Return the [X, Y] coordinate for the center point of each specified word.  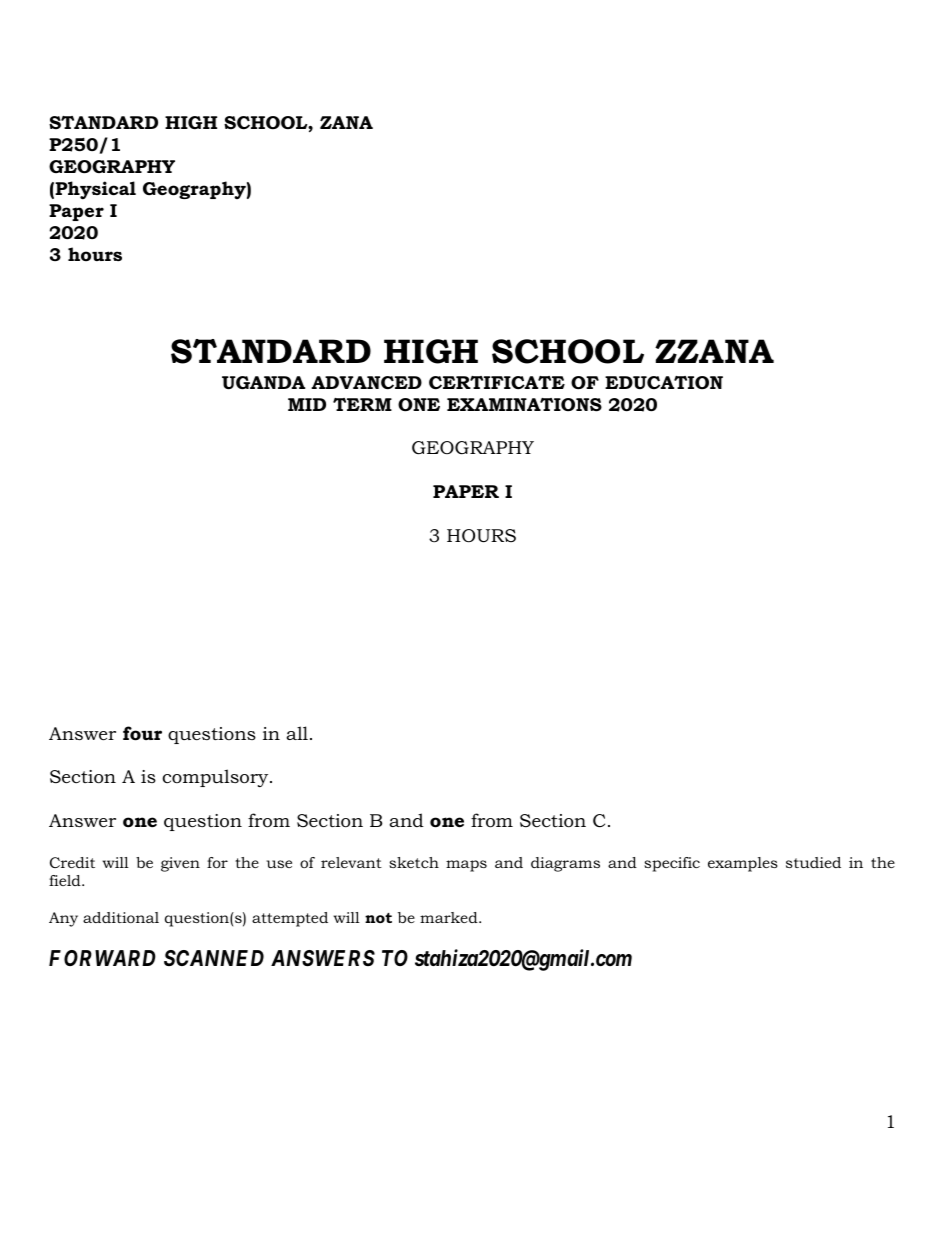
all [297, 733]
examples [743, 864]
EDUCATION [664, 382]
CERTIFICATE [497, 383]
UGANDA [263, 383]
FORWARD [102, 958]
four [142, 733]
